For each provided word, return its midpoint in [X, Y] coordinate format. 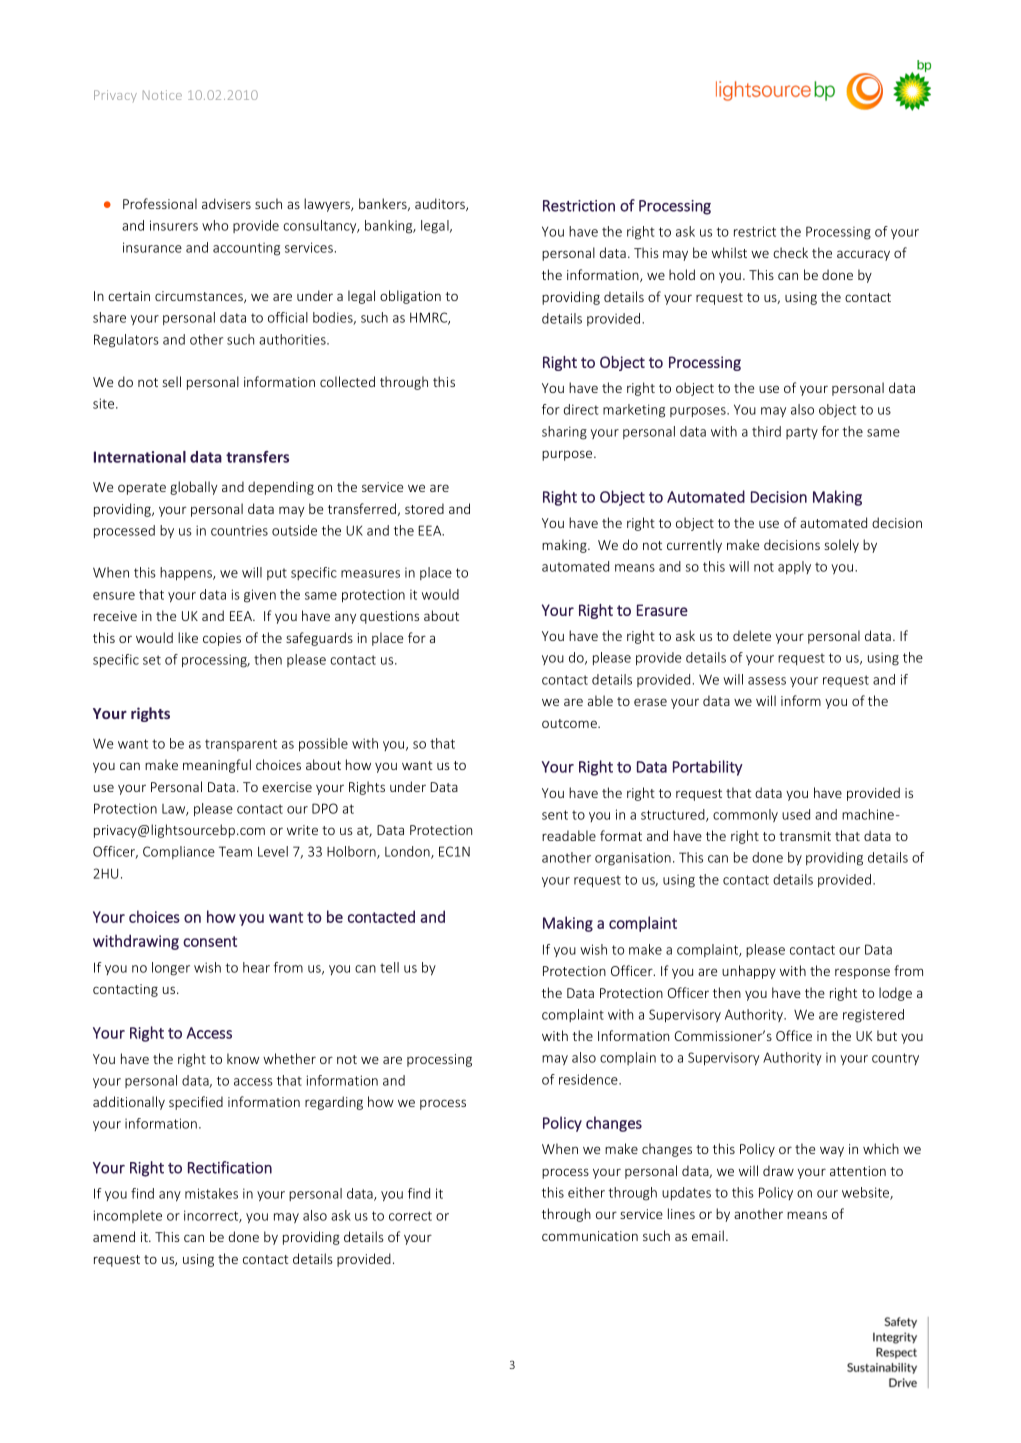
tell [389, 967]
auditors [441, 204]
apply [794, 567]
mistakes [211, 1193]
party [802, 433]
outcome [570, 723]
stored [424, 508]
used [796, 814]
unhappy [749, 972]
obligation [410, 297]
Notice [162, 95]
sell [171, 381]
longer [171, 969]
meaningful [217, 766]
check [790, 252]
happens [187, 574]
